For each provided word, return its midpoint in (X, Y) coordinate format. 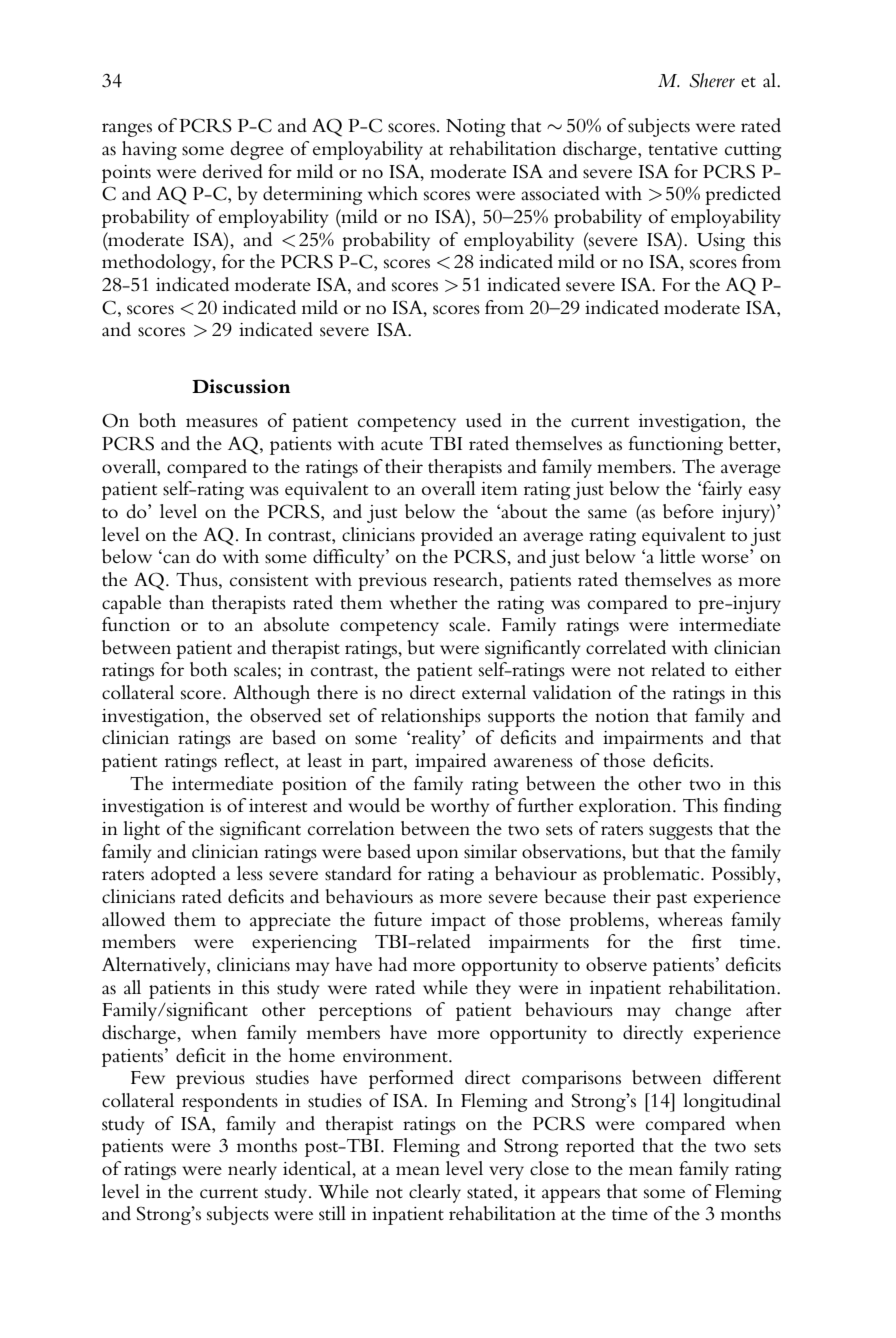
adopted (183, 875)
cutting (753, 151)
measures (222, 423)
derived (232, 171)
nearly (252, 1170)
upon (437, 856)
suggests (681, 832)
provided (457, 536)
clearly (435, 1193)
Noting (476, 128)
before (688, 511)
